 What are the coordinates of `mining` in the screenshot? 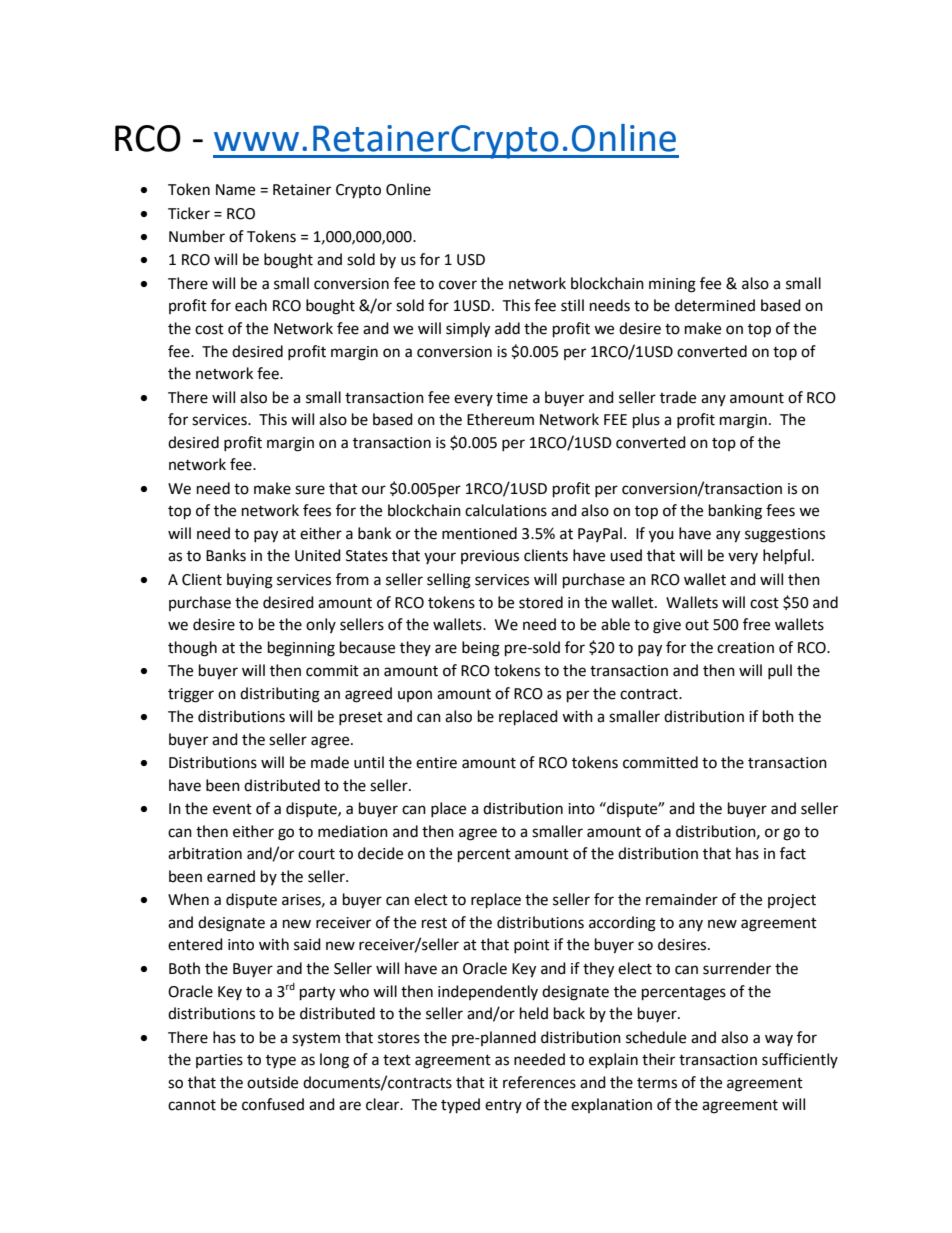 It's located at (672, 285).
